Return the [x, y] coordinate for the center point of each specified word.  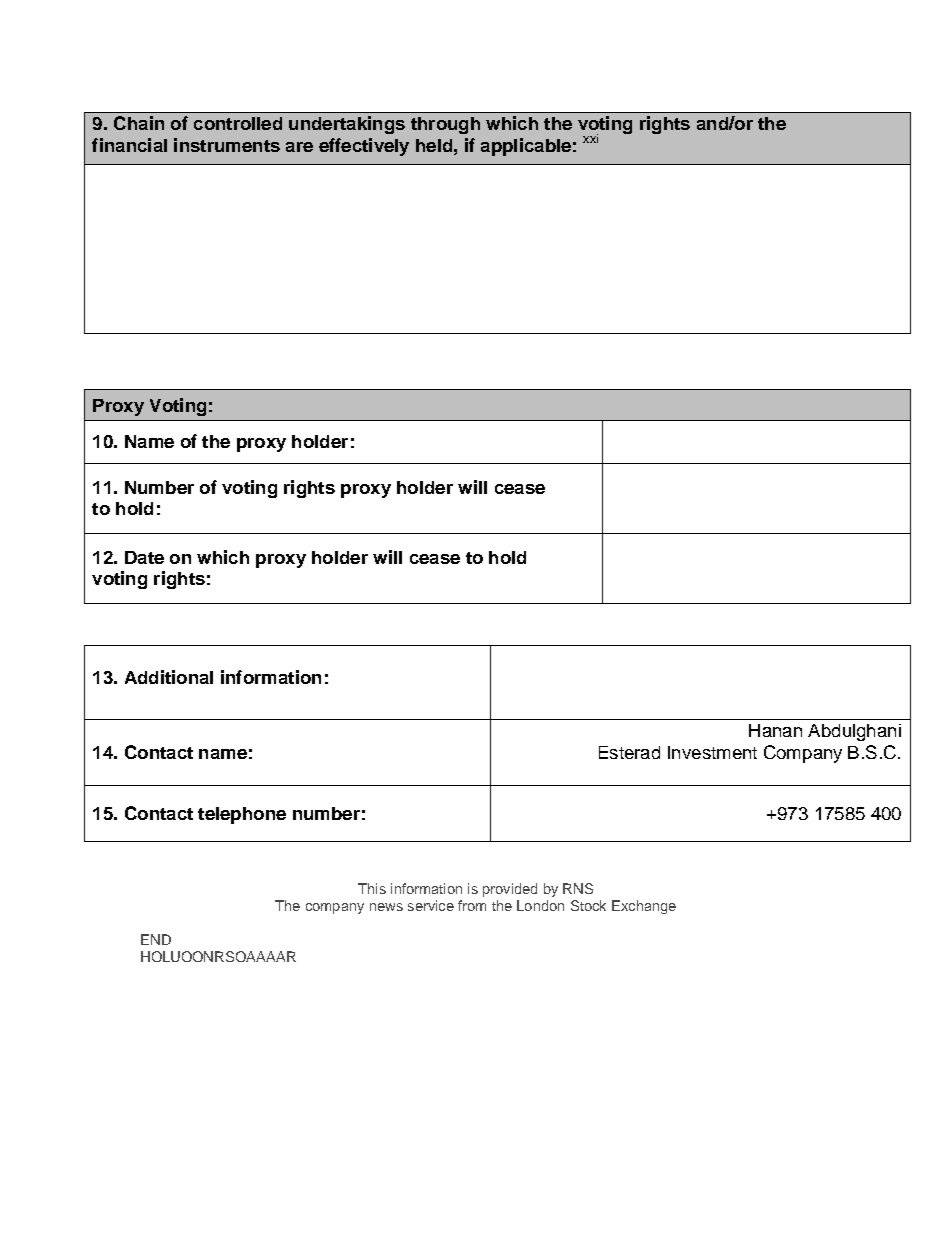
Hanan [775, 730]
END [156, 939]
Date [144, 557]
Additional [169, 677]
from [472, 905]
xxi [590, 138]
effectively [364, 147]
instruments [227, 145]
